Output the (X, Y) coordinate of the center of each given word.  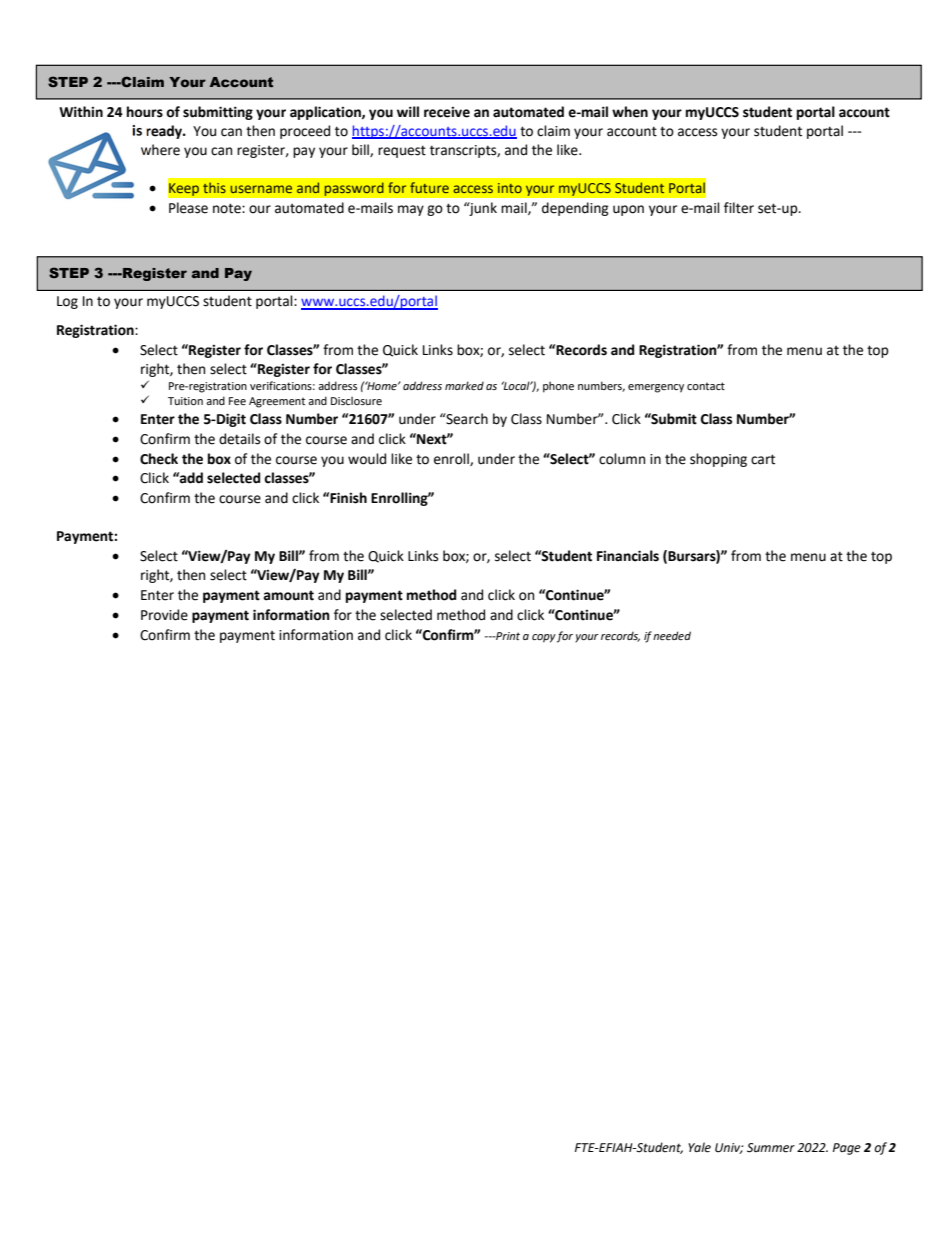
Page (847, 1149)
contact (706, 386)
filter (739, 208)
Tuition (185, 401)
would (367, 459)
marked (464, 385)
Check (159, 459)
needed (672, 635)
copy (544, 638)
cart (763, 459)
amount (289, 595)
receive (447, 112)
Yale (699, 1147)
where (160, 150)
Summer (771, 1148)
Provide (164, 615)
